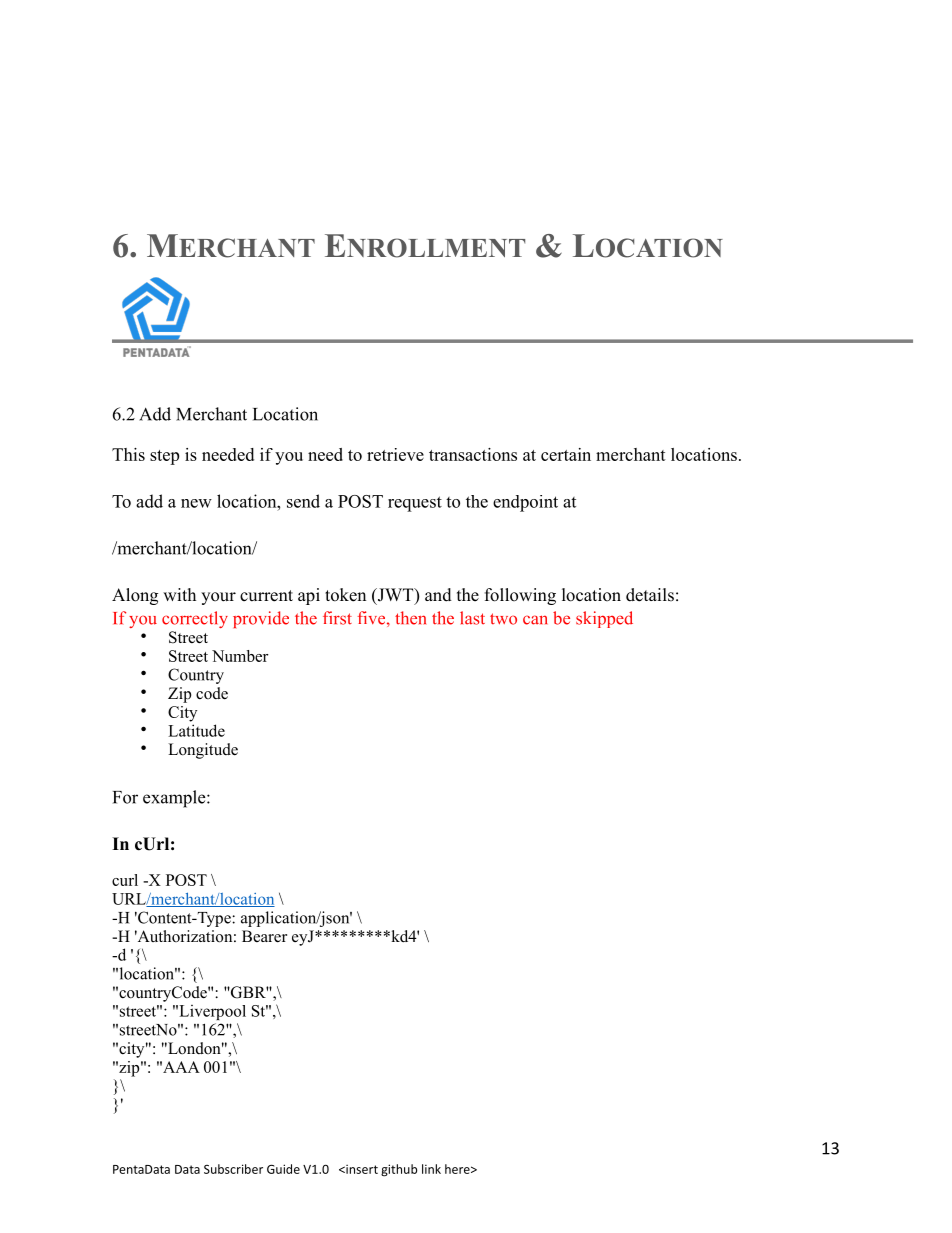 Image resolution: width=952 pixels, height=1233 pixels. What do you see at coordinates (283, 1169) in the screenshot?
I see `Guide` at bounding box center [283, 1169].
